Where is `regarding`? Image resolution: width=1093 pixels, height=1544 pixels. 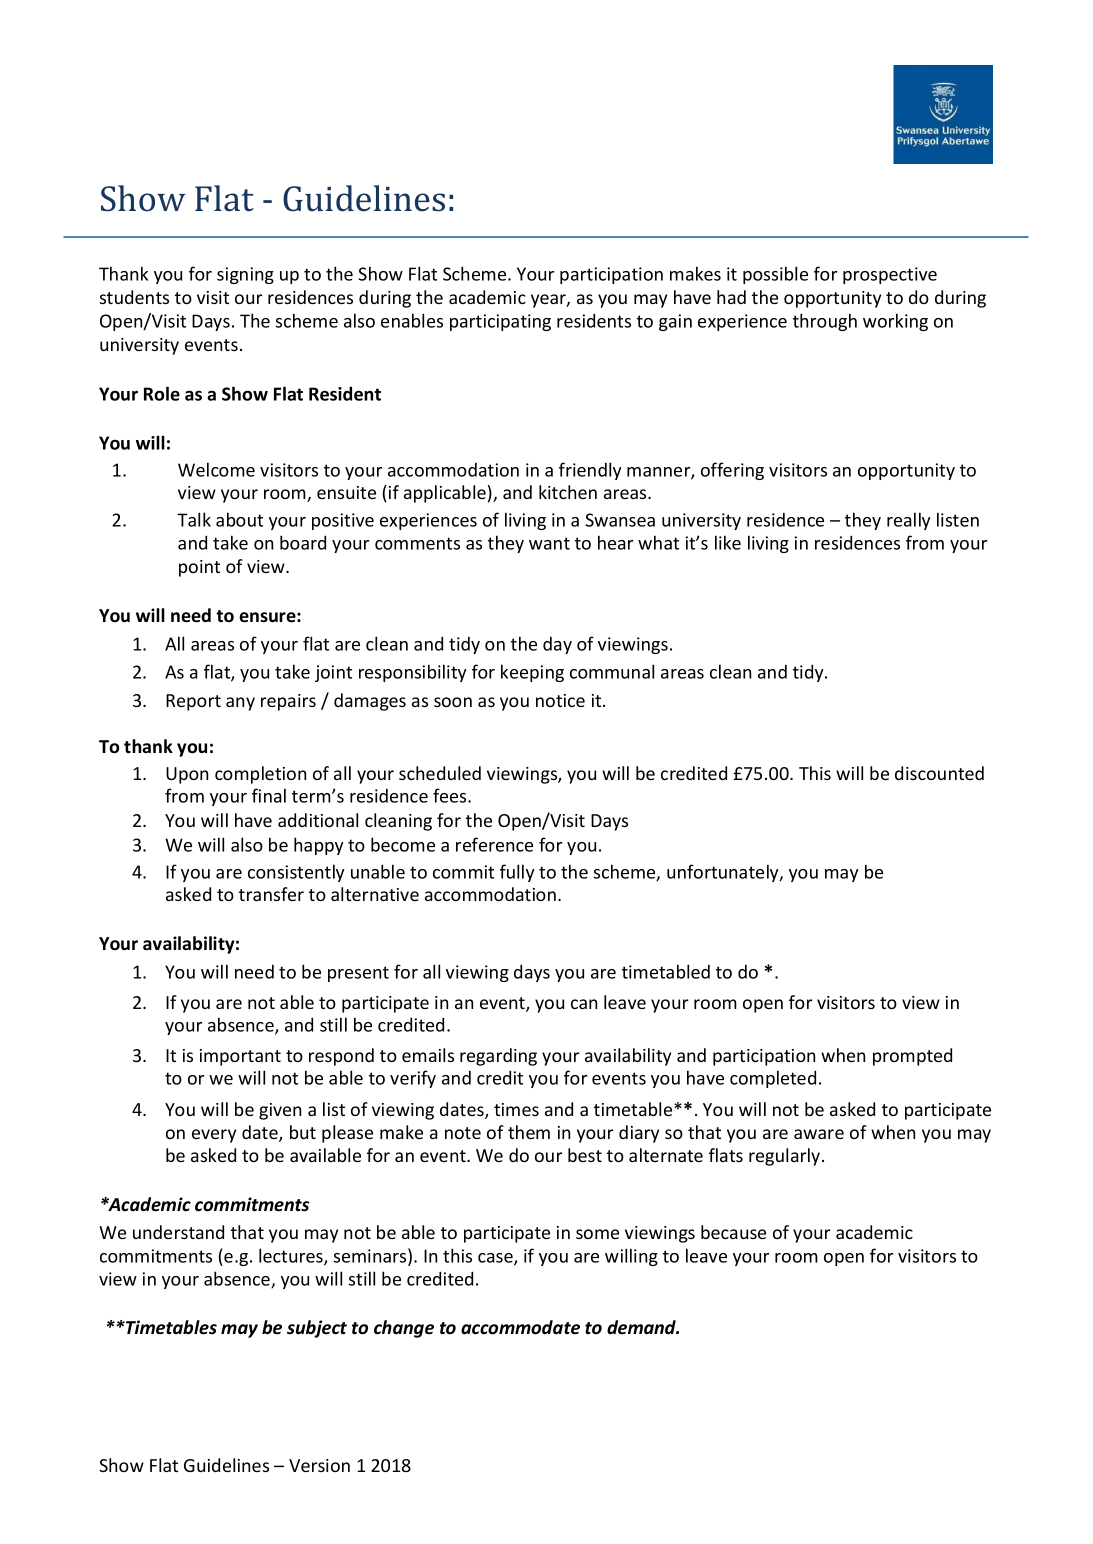 regarding is located at coordinates (498, 1057).
